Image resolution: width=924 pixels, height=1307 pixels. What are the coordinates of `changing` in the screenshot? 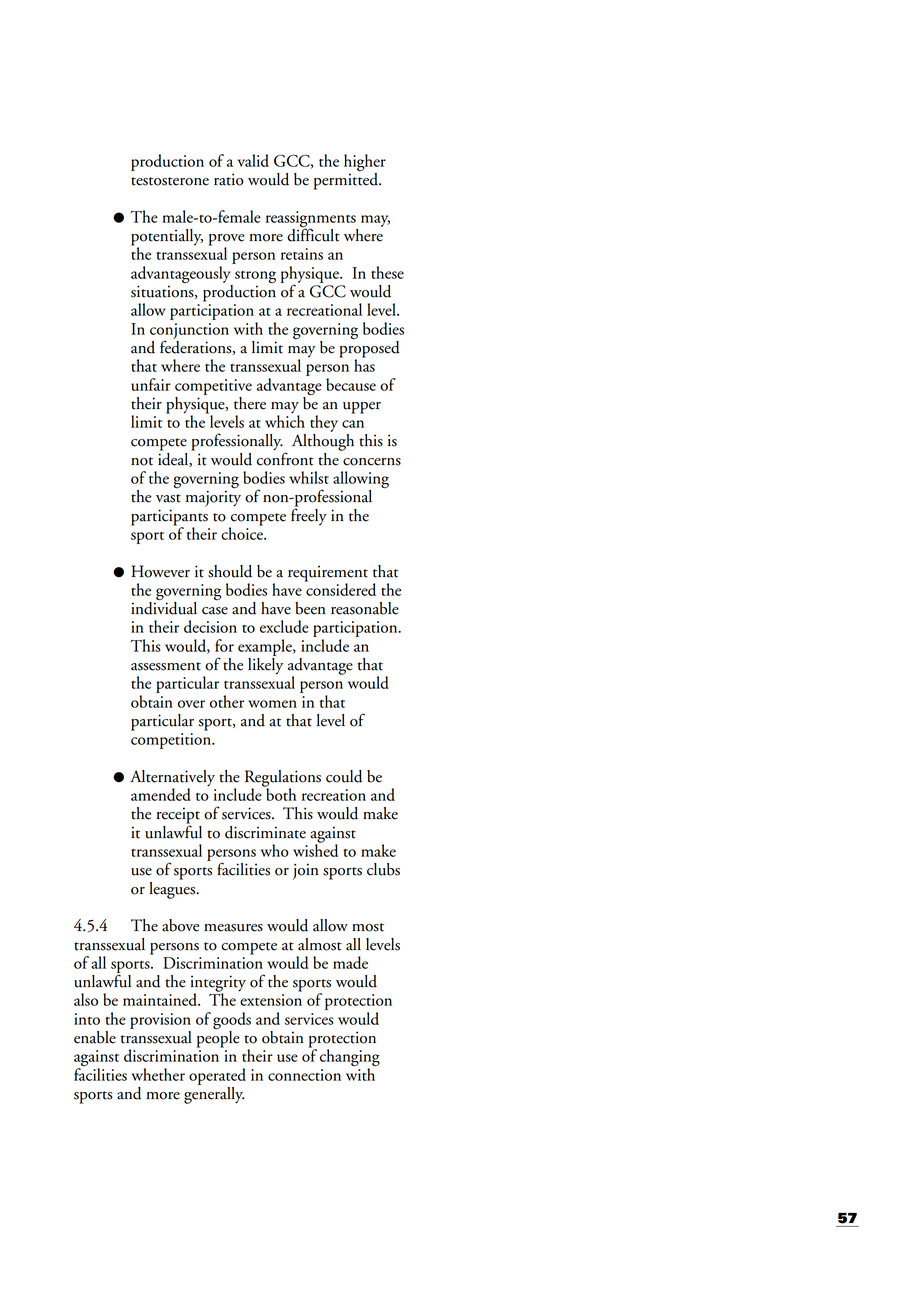 It's located at (350, 1059).
